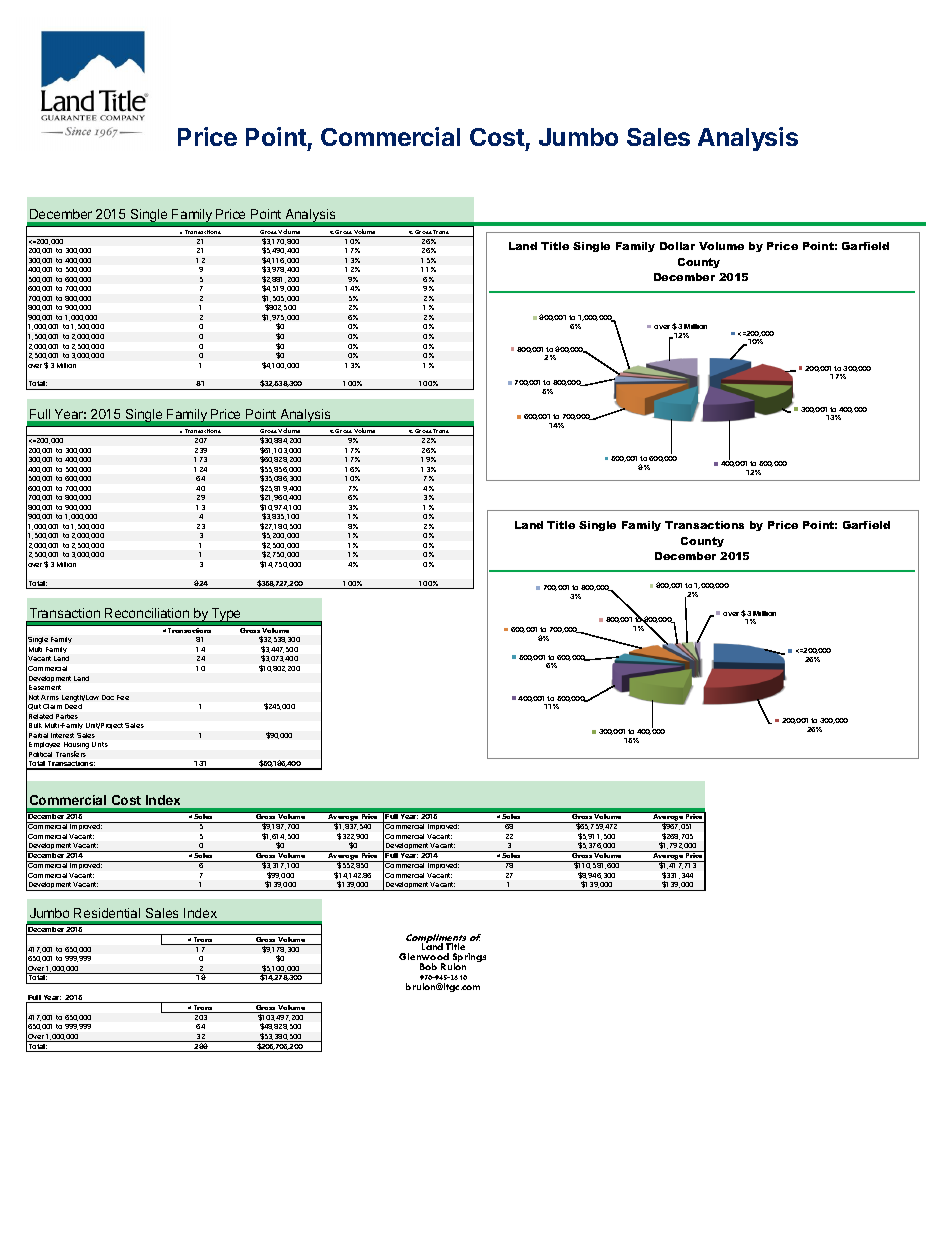 The width and height of the screenshot is (952, 1233). What do you see at coordinates (428, 966) in the screenshot?
I see `Bob` at bounding box center [428, 966].
